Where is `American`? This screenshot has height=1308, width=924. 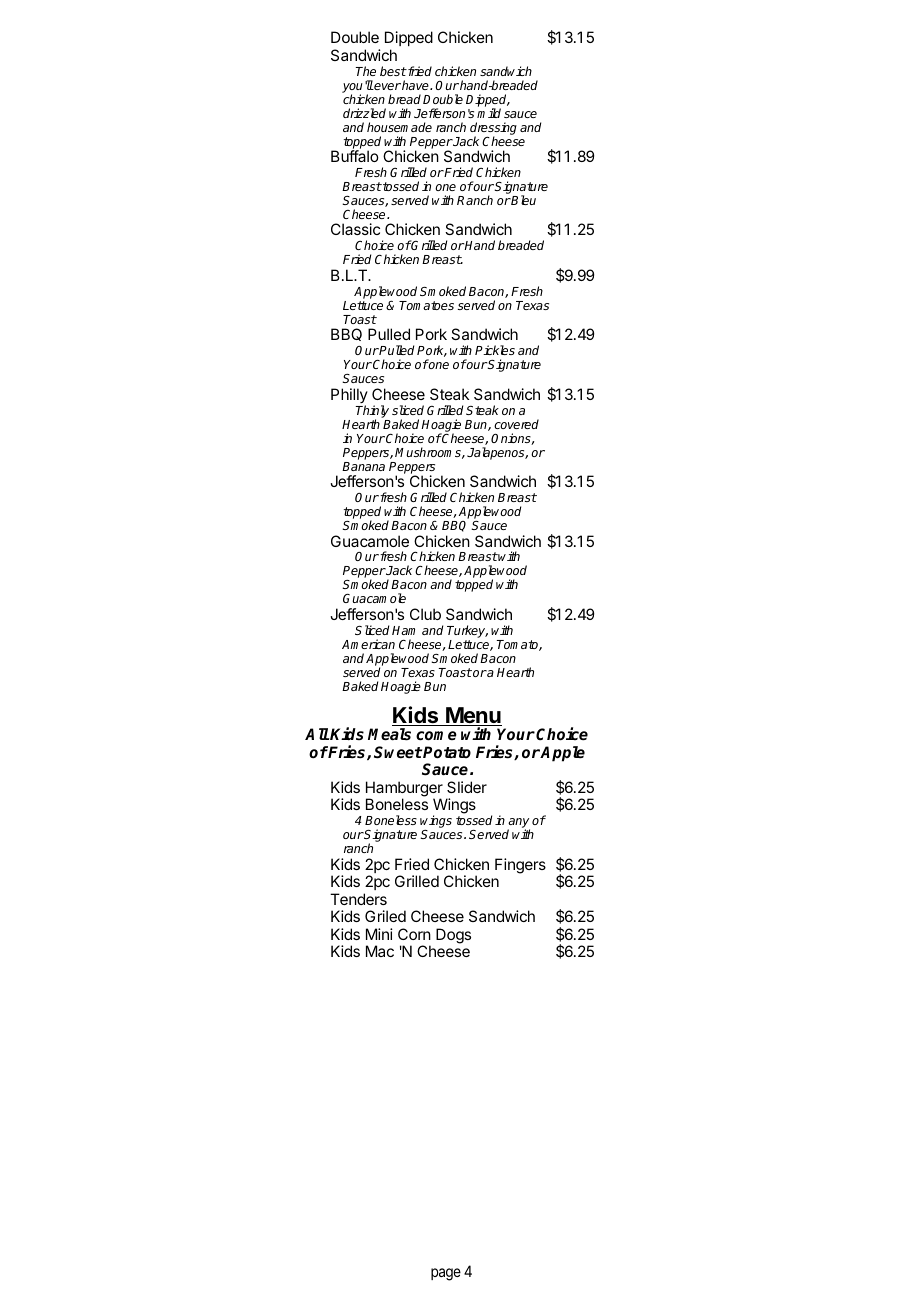
American is located at coordinates (368, 644).
